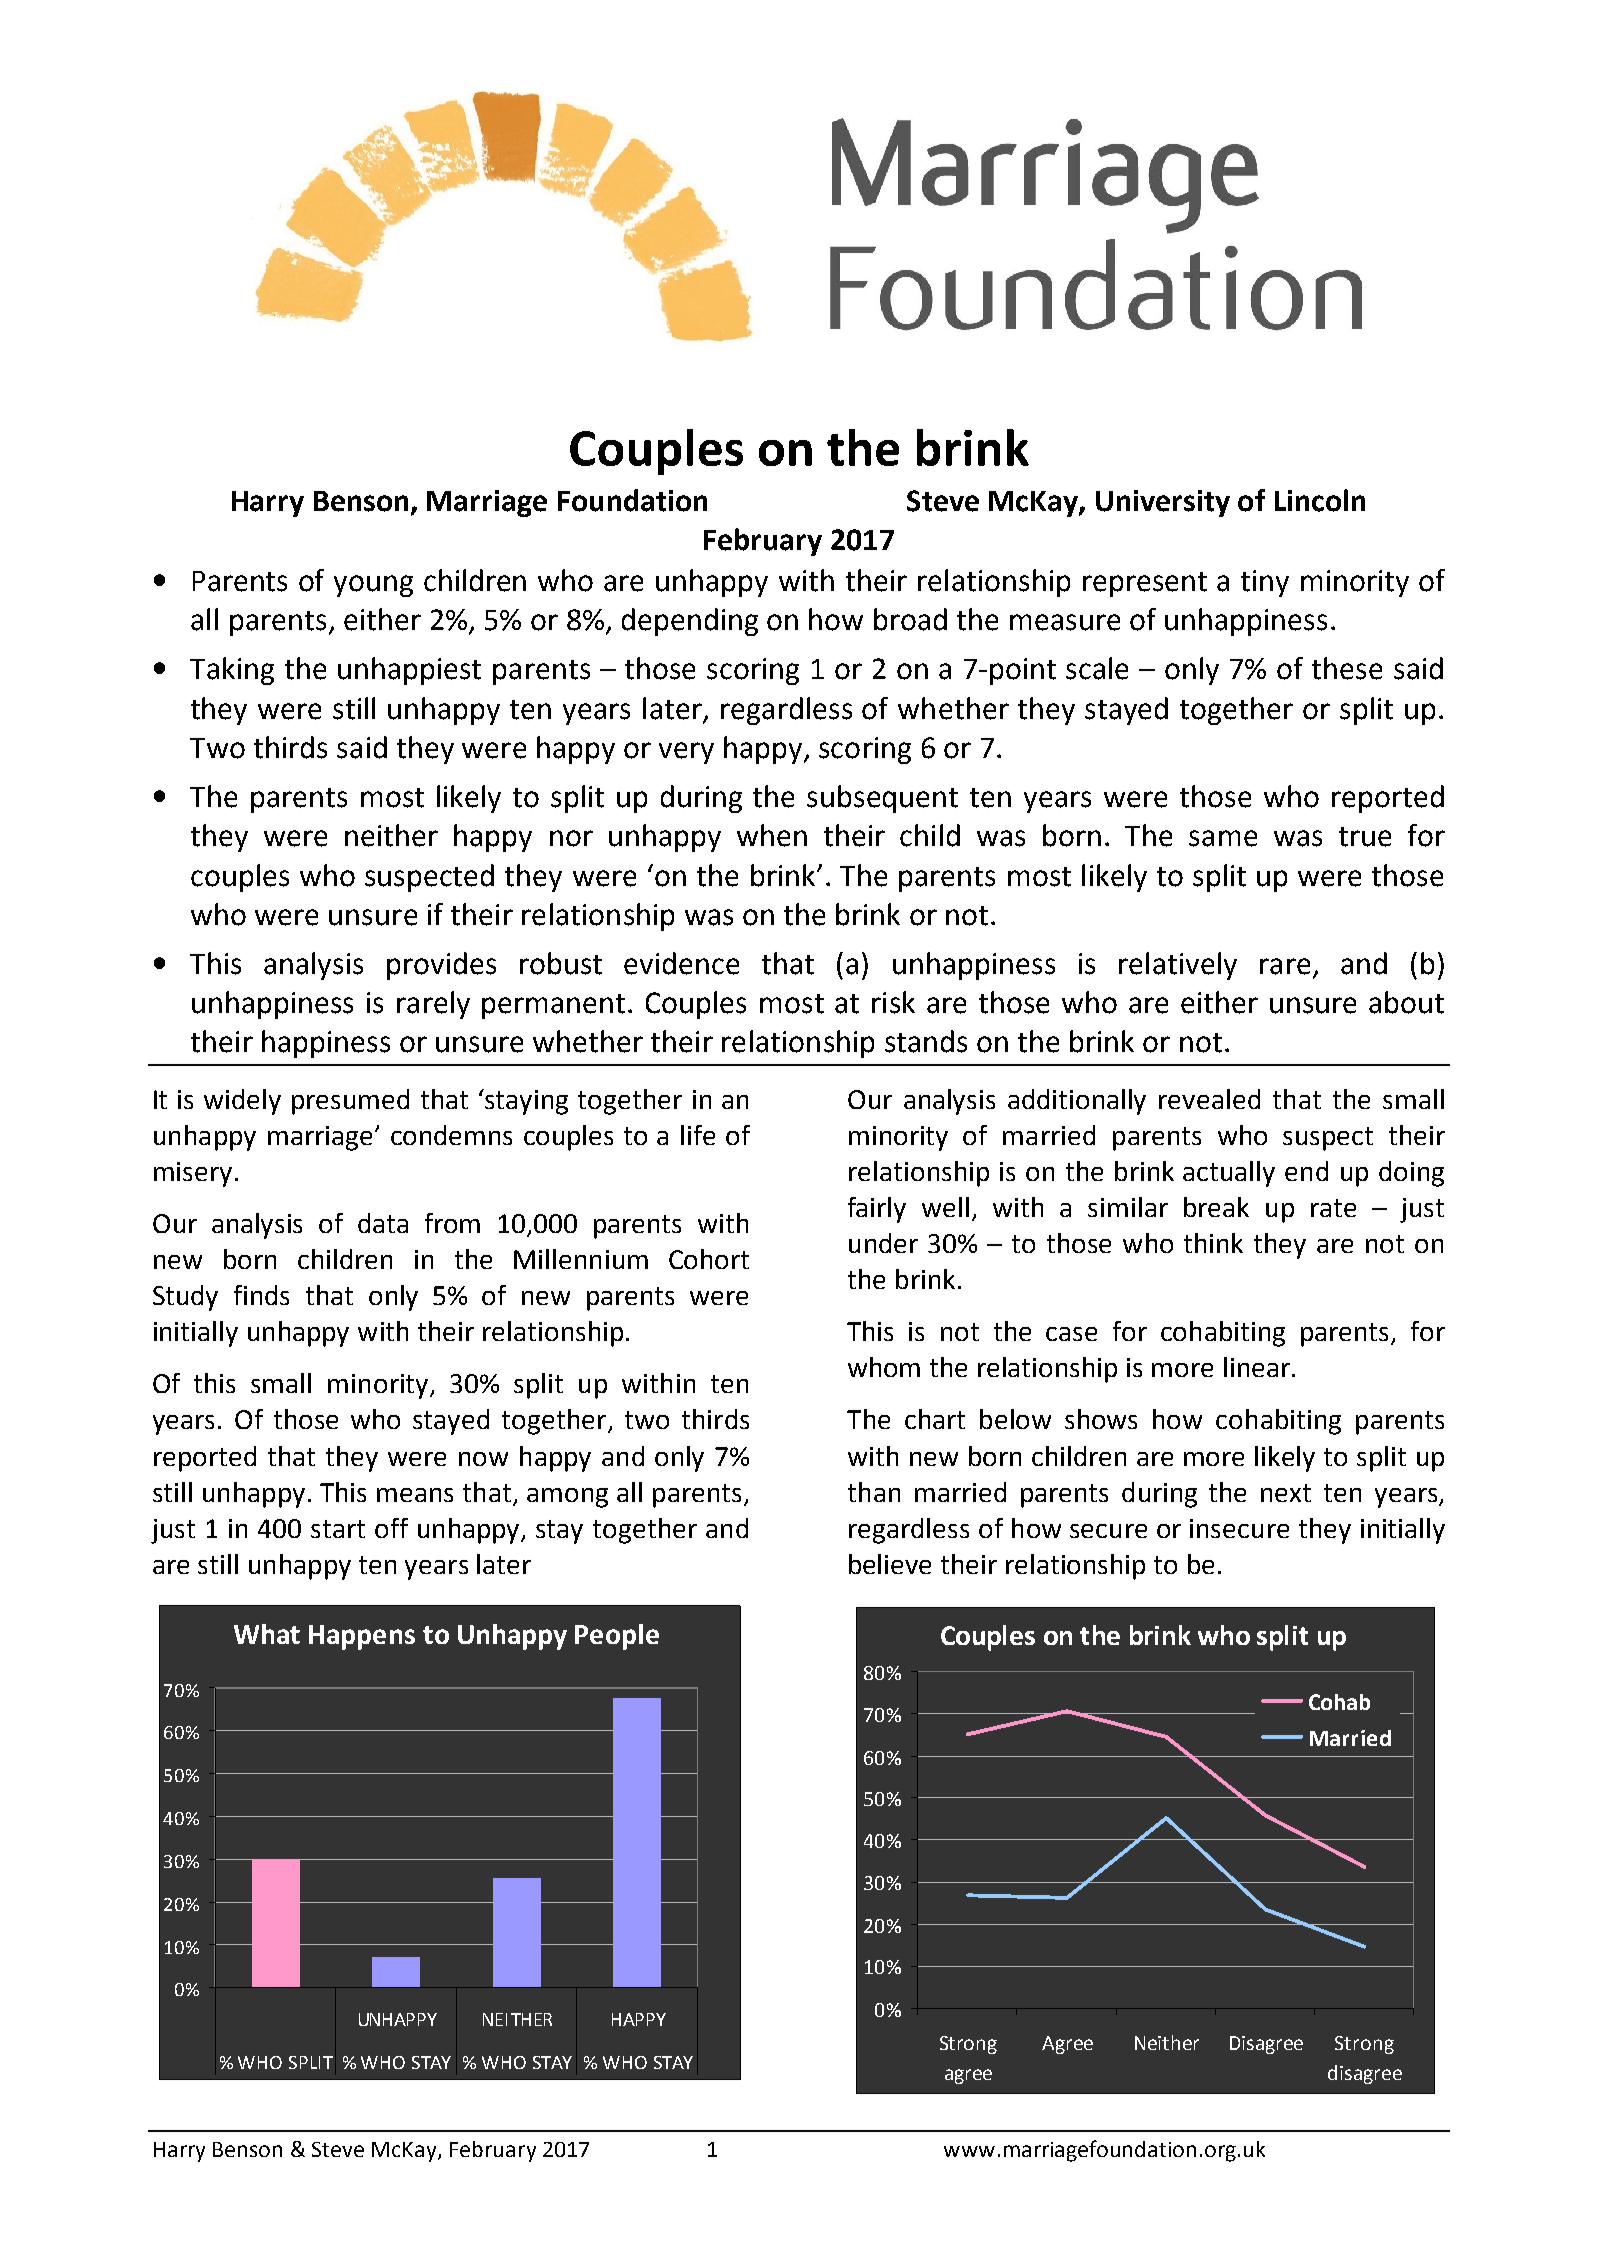  Describe the element at coordinates (910, 619) in the image. I see `broad` at that location.
